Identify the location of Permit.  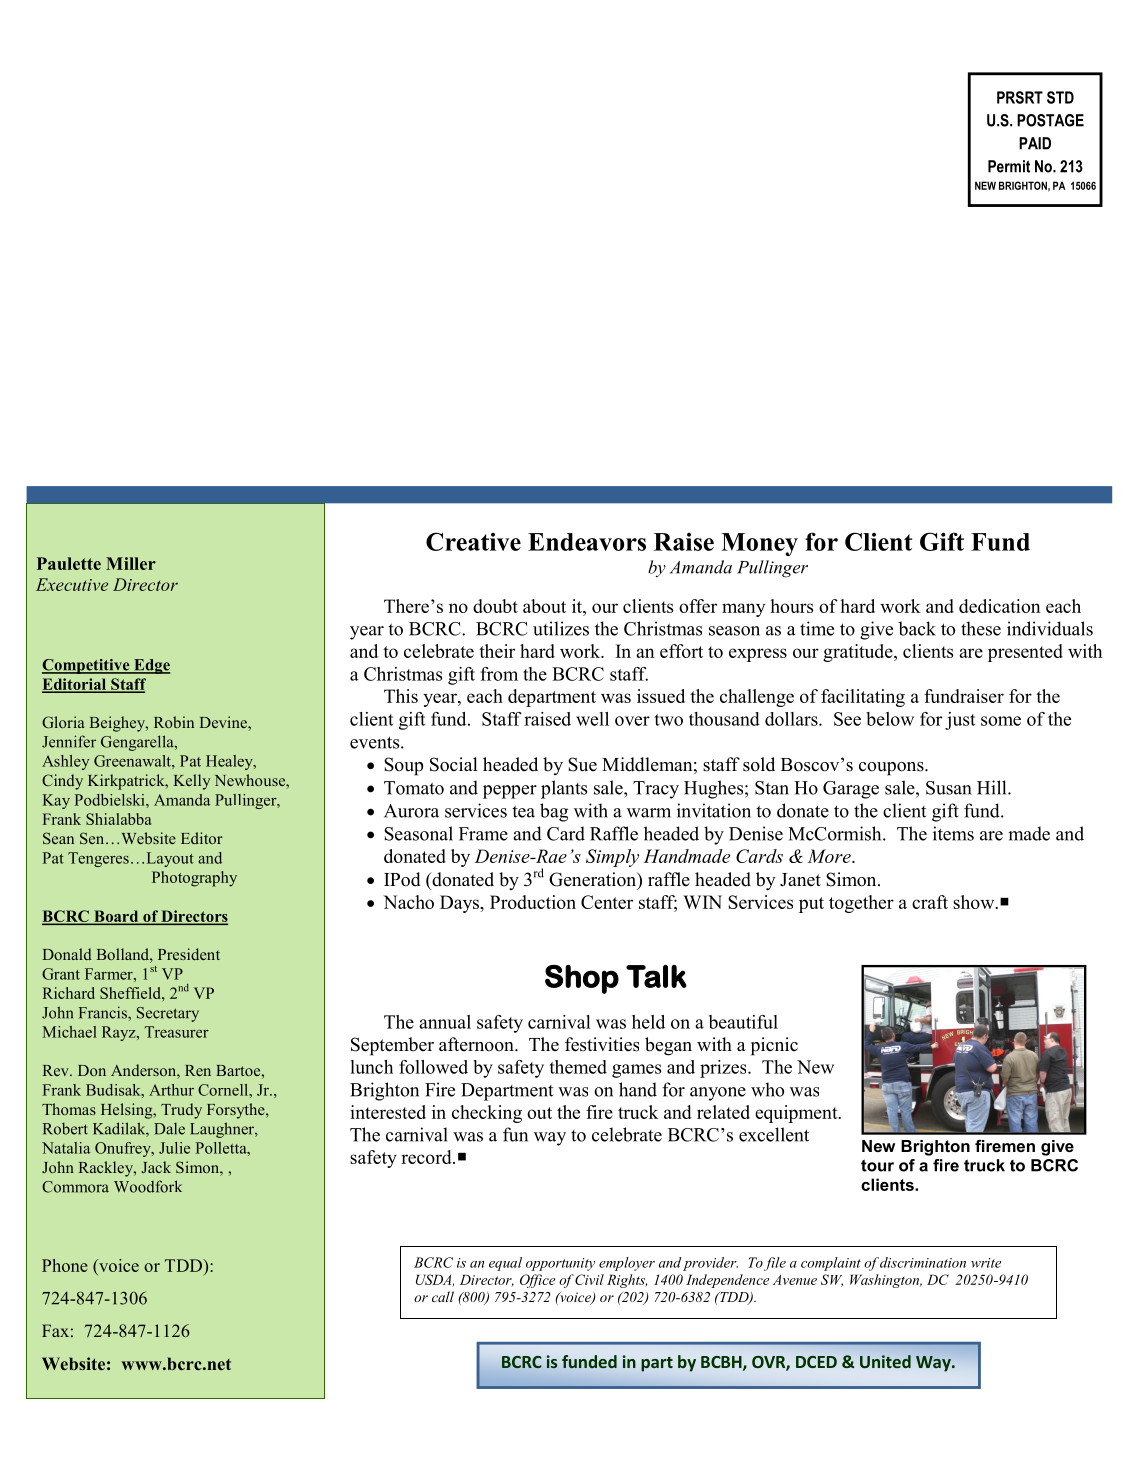
(1009, 166).
